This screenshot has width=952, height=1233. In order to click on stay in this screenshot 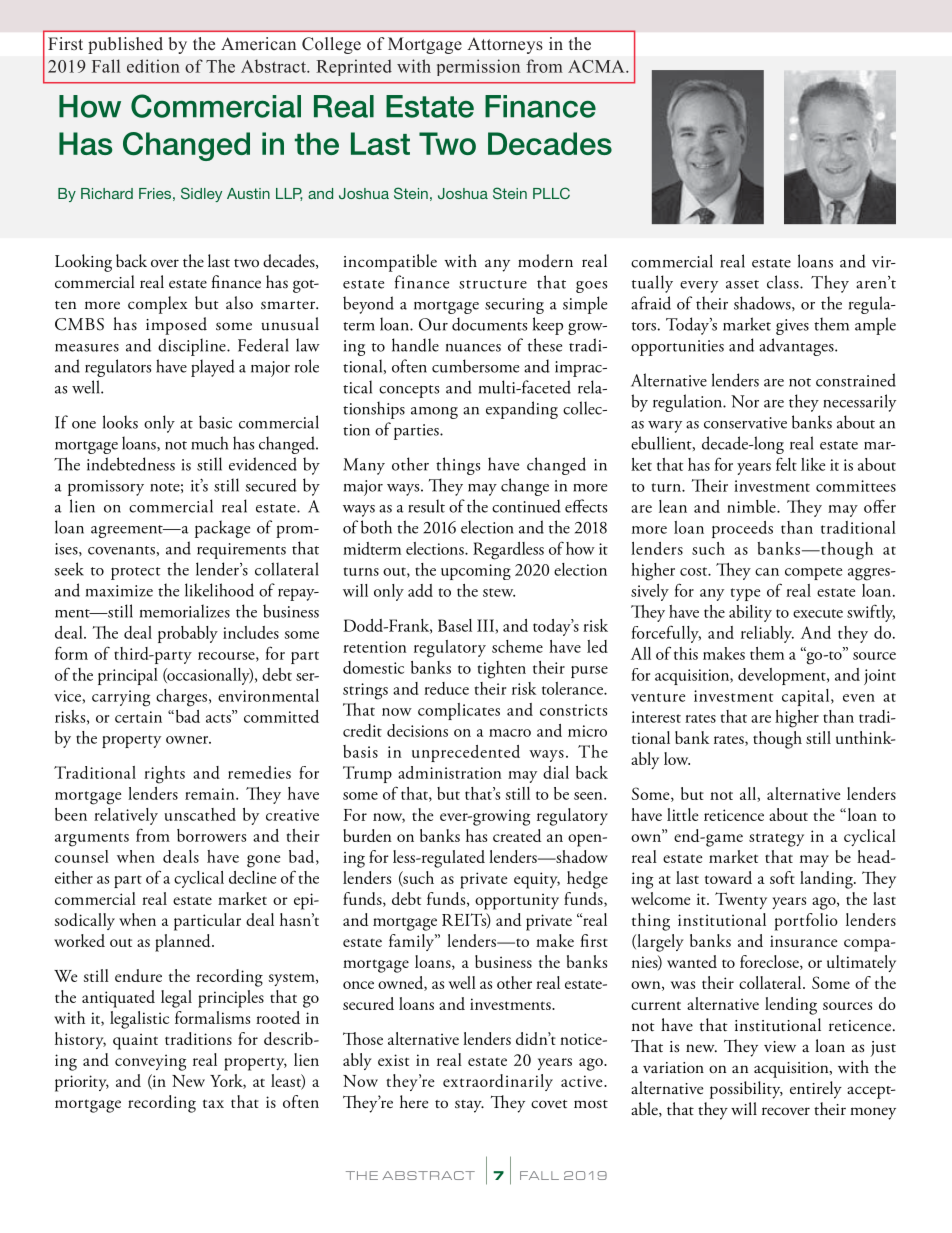, I will do `click(469, 1106)`.
